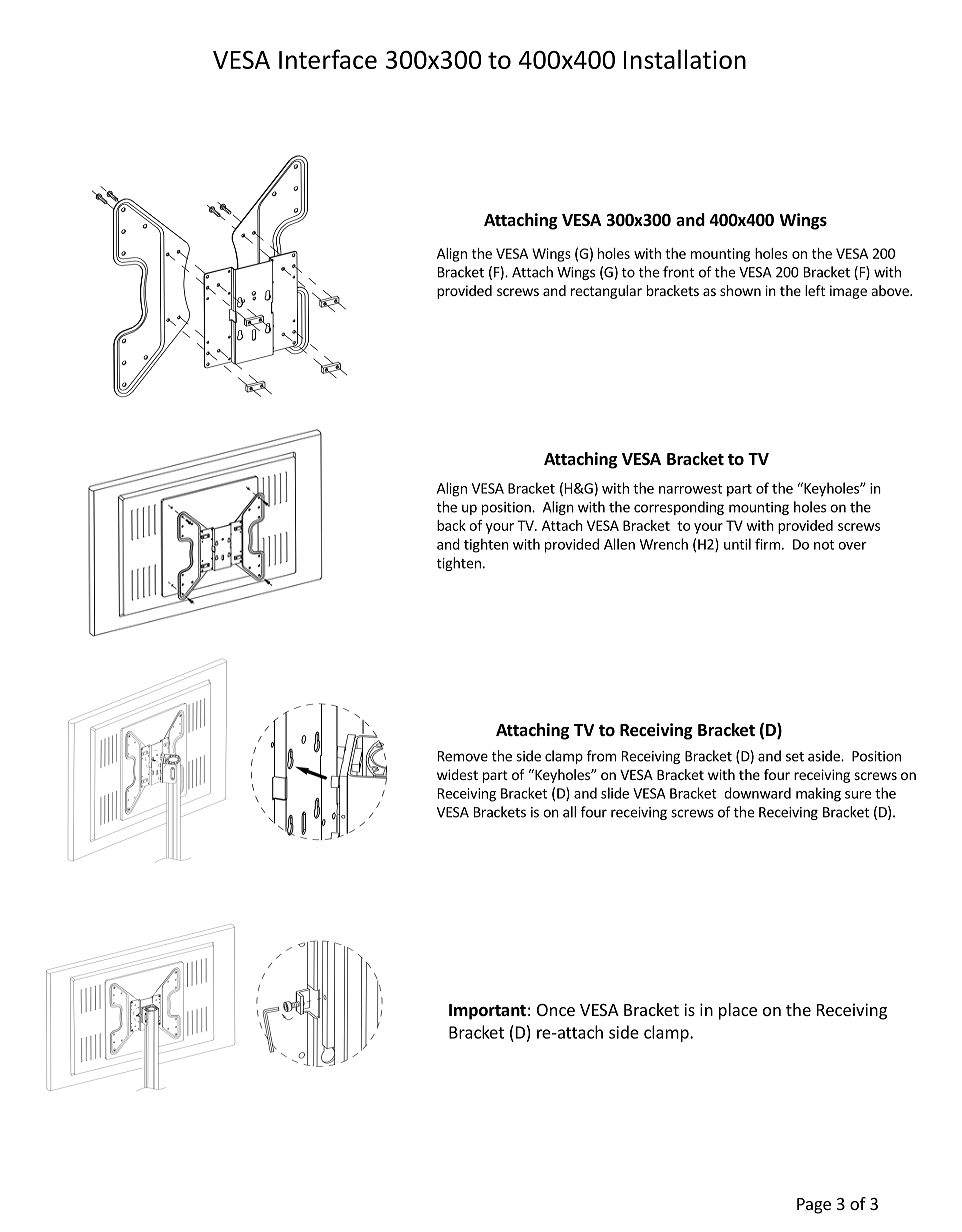 This screenshot has height=1232, width=962. Describe the element at coordinates (619, 544) in the screenshot. I see `Allen` at that location.
